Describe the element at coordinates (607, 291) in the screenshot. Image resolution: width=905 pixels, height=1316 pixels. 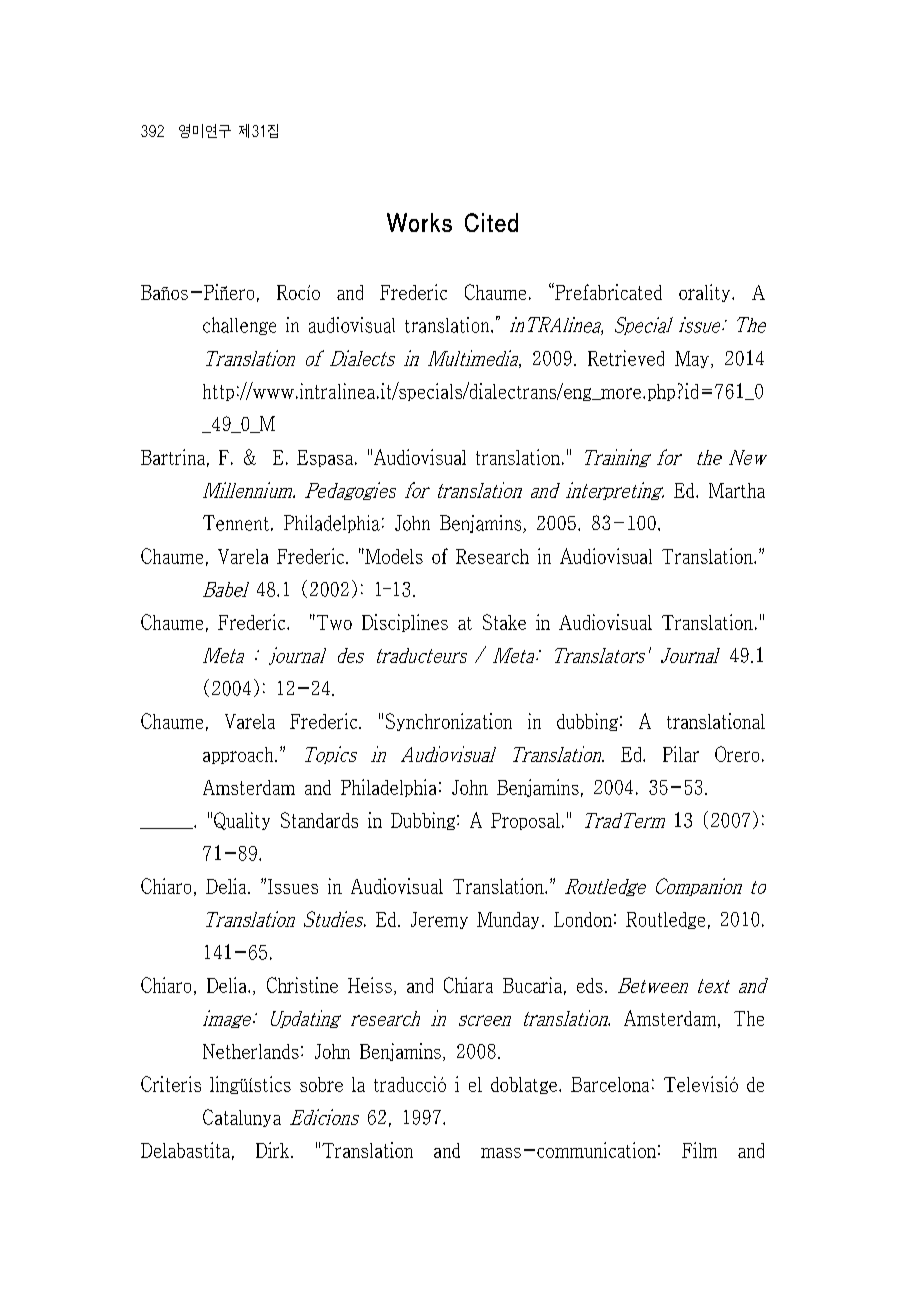
I see `Prefabricated` at that location.
